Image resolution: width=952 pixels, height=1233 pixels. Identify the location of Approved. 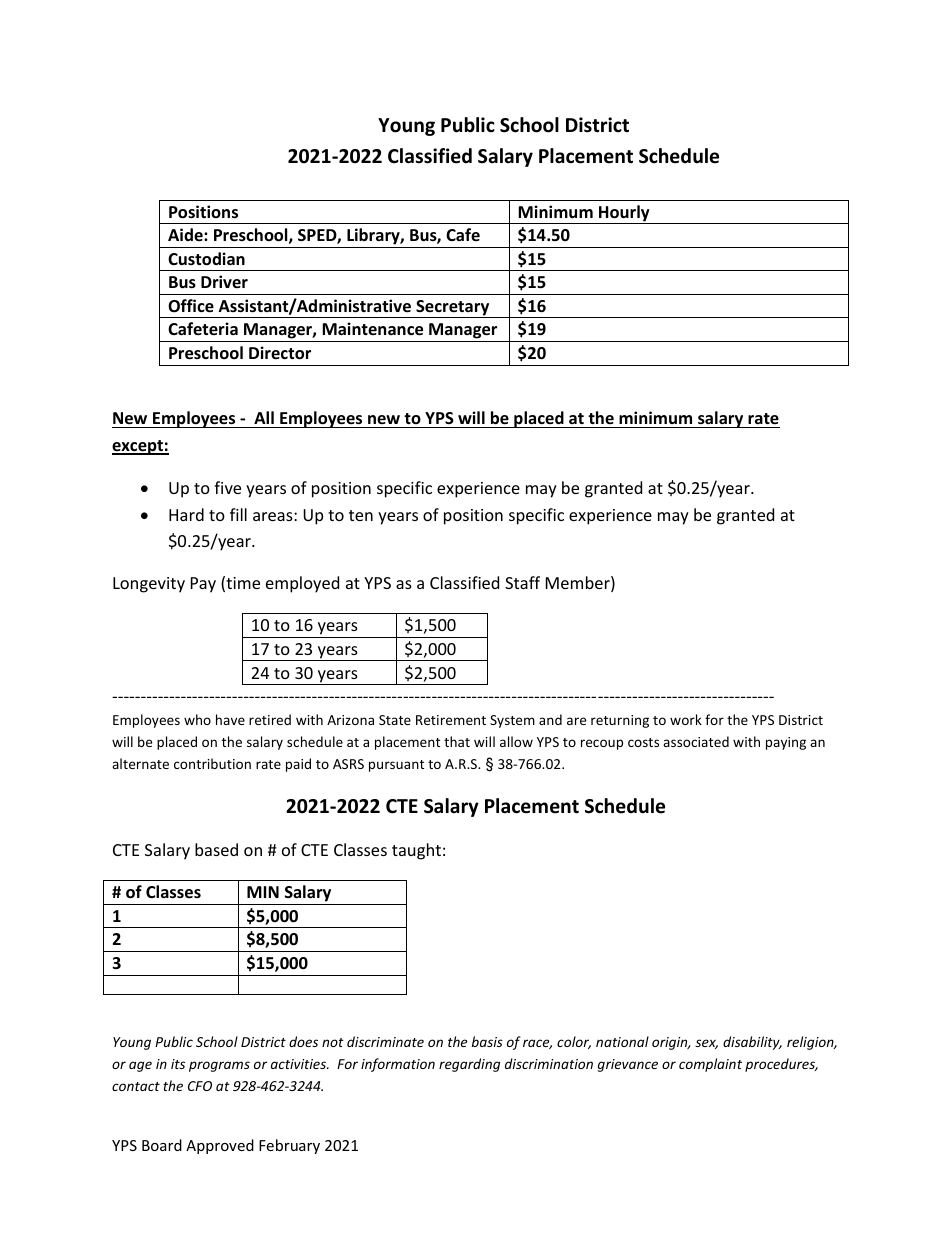
(220, 1146).
